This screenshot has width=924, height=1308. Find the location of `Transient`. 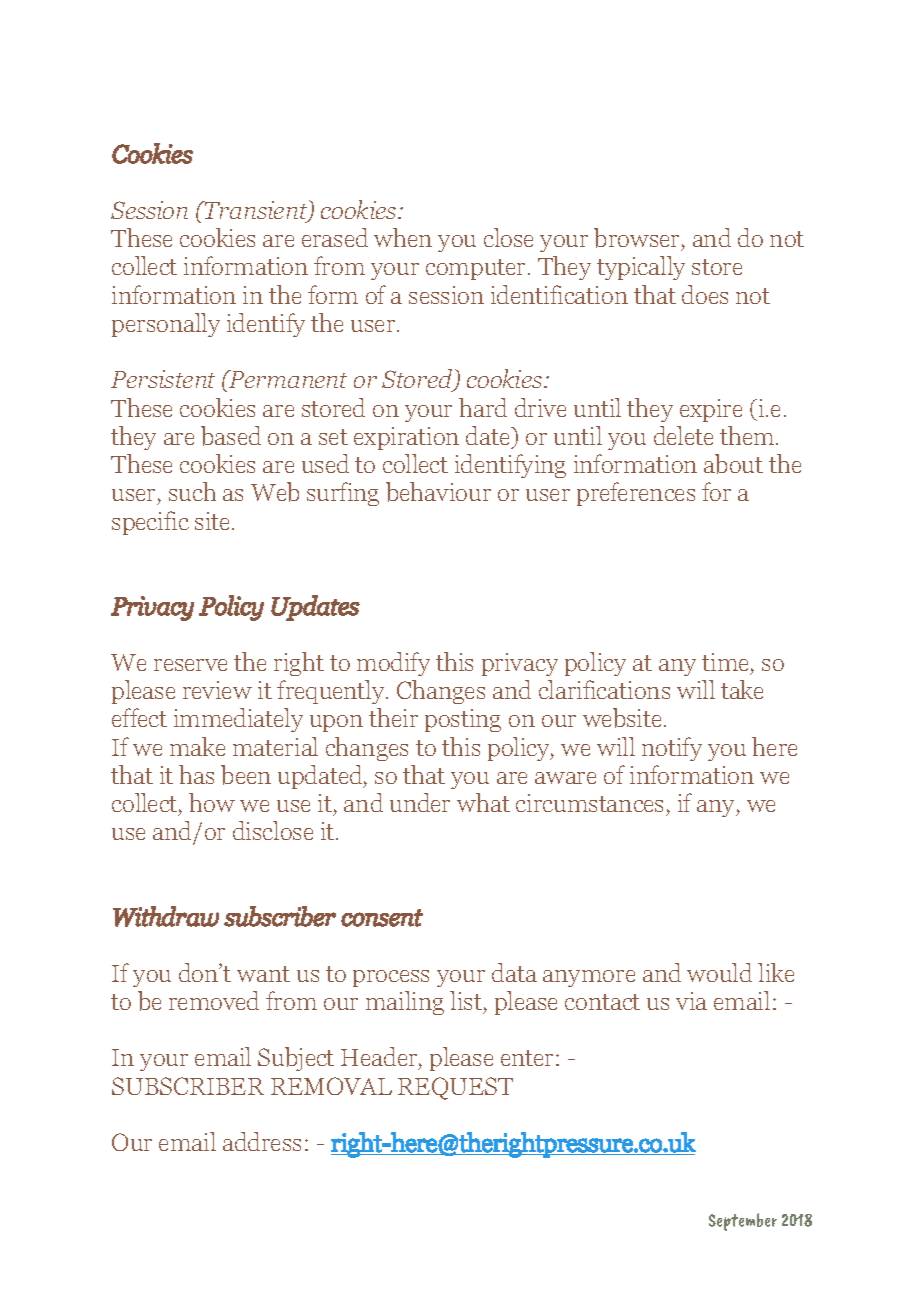

Transient is located at coordinates (256, 211).
